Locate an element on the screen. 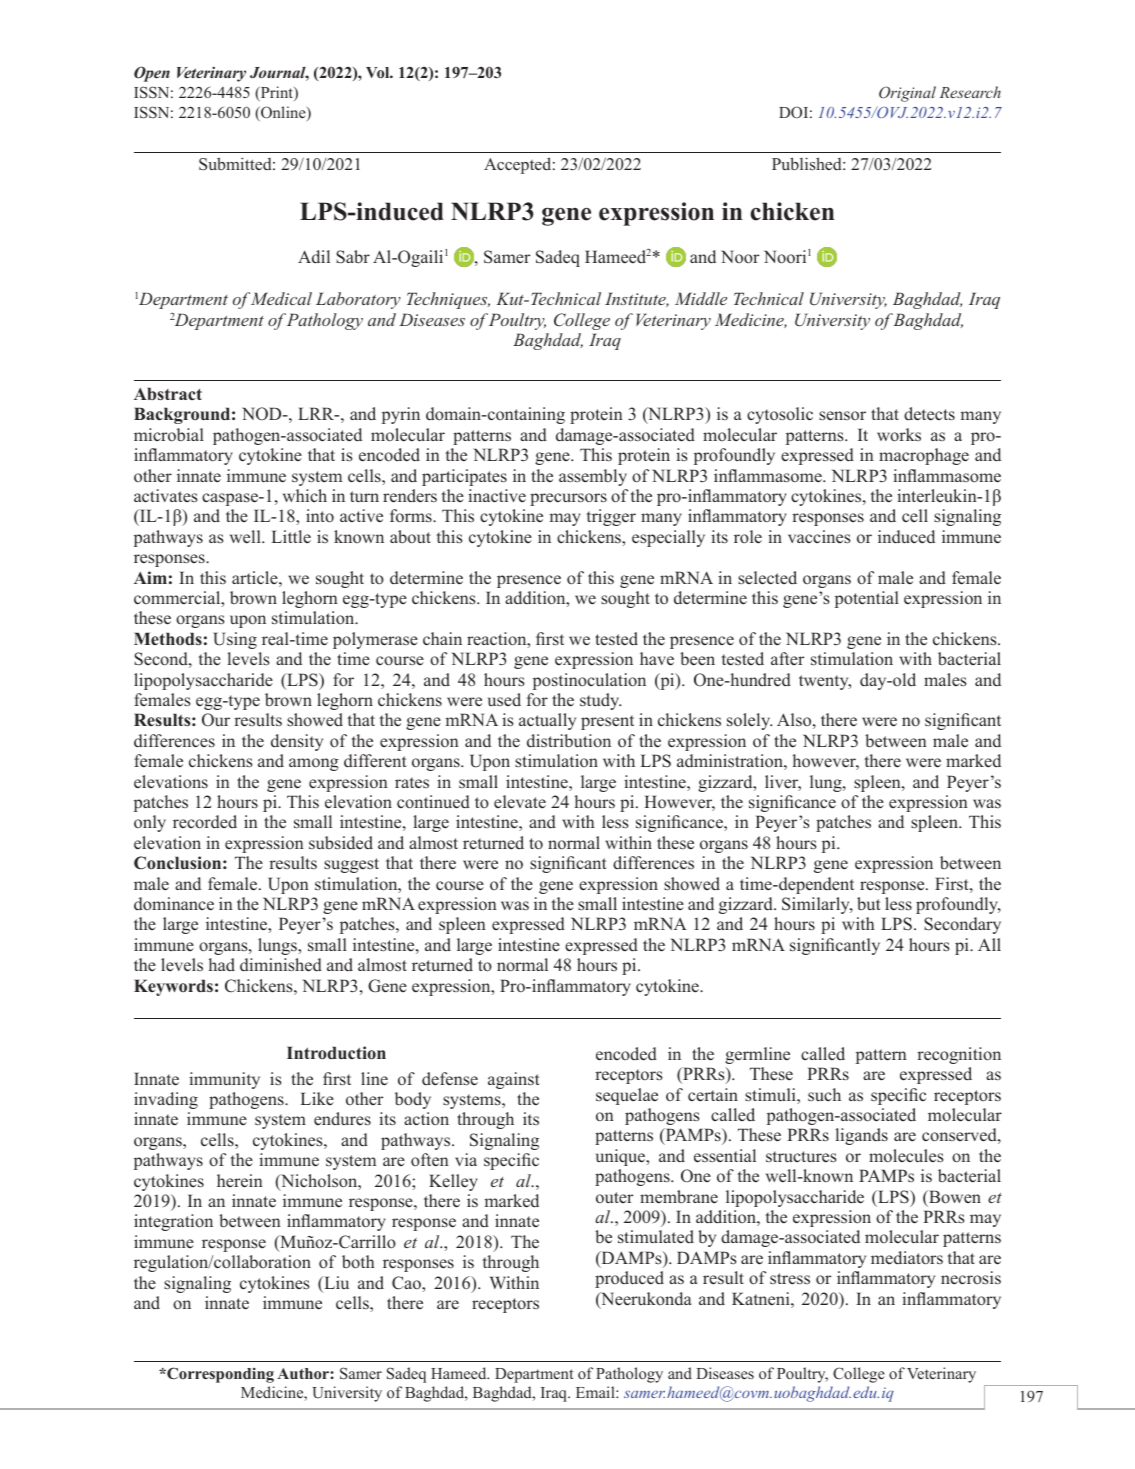 The image size is (1135, 1469). solely is located at coordinates (749, 721).
